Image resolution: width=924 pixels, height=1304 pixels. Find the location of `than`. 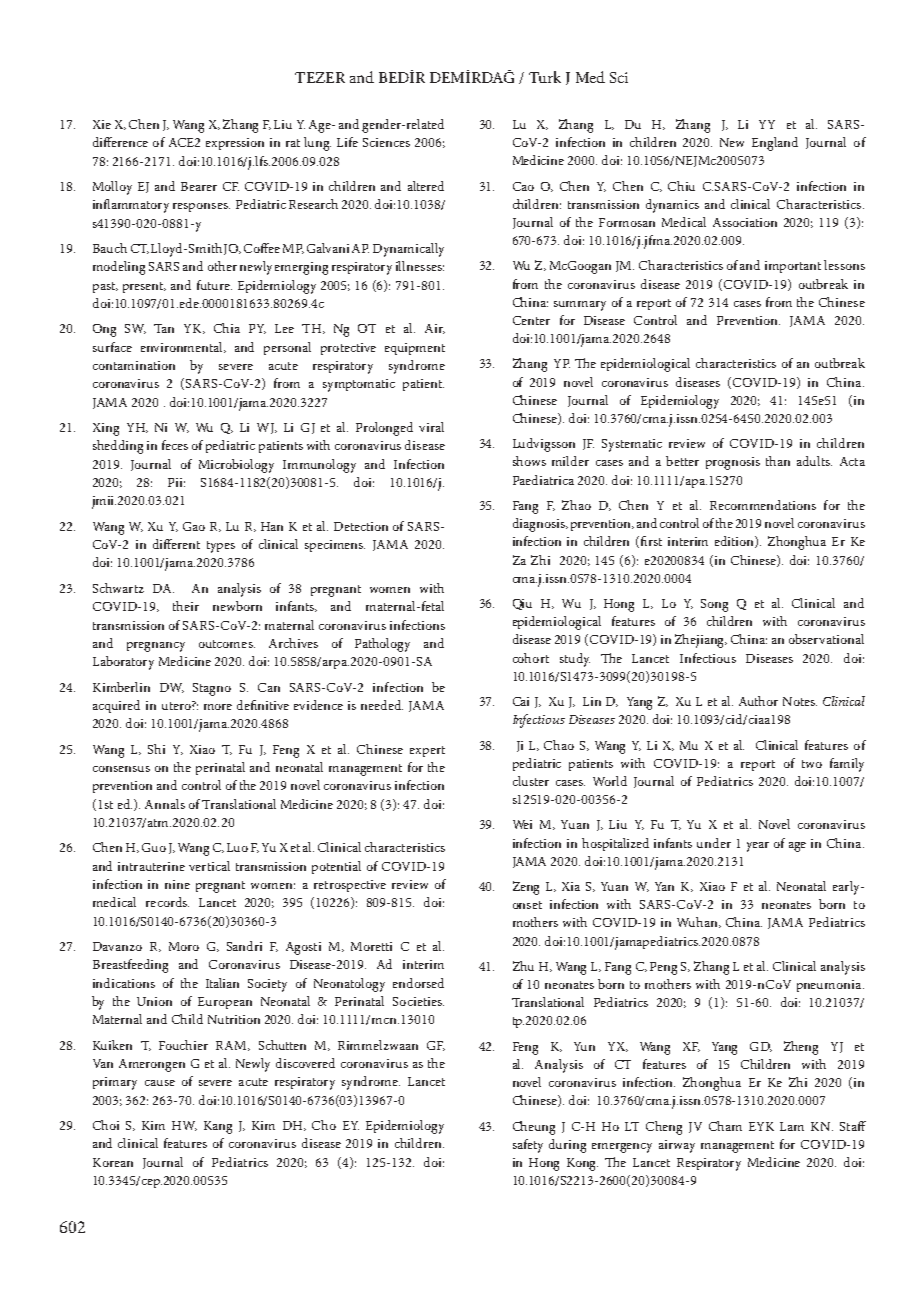

than is located at coordinates (778, 461).
